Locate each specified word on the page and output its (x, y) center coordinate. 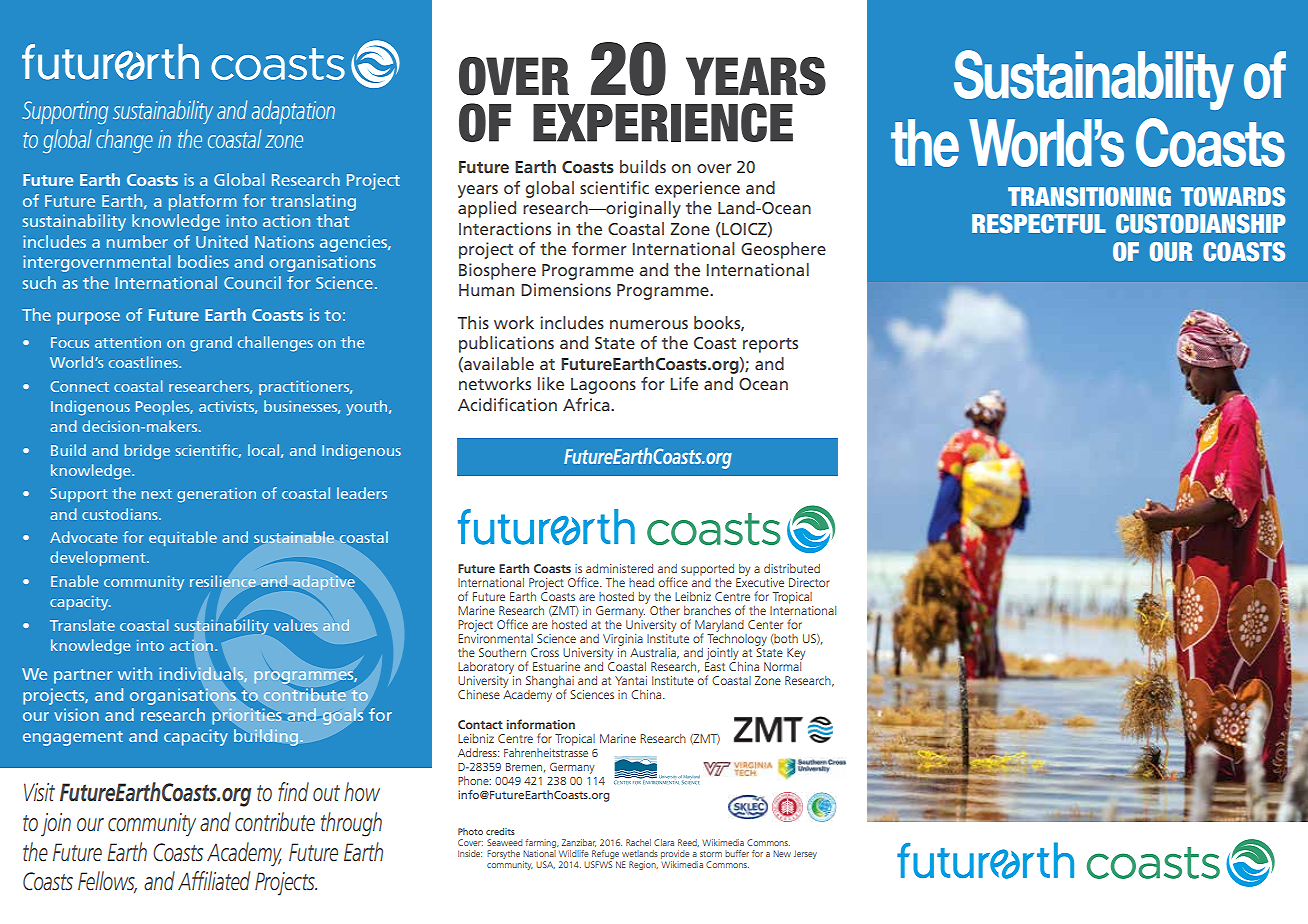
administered (619, 568)
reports (770, 345)
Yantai (631, 680)
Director (809, 582)
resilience (223, 581)
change (124, 141)
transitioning (1089, 197)
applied (487, 209)
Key (796, 654)
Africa (587, 404)
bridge (147, 452)
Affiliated (214, 881)
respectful (1039, 224)
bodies (203, 261)
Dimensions (566, 289)
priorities (247, 716)
